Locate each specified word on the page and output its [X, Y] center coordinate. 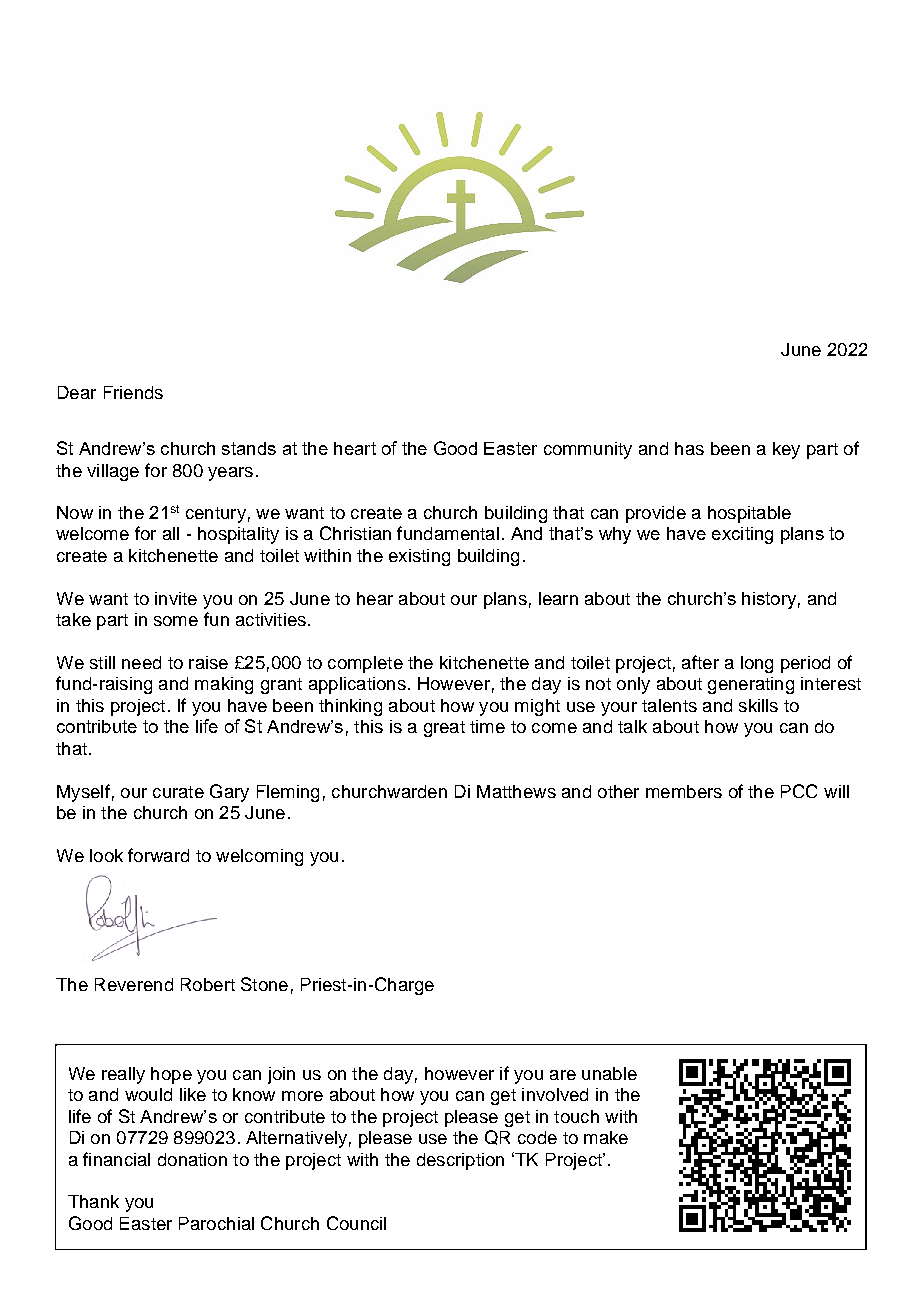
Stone [264, 984]
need [141, 662]
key [786, 450]
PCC [799, 791]
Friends [133, 392]
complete [365, 664]
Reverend [134, 984]
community [588, 450]
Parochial [216, 1223]
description [460, 1161]
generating [751, 685]
